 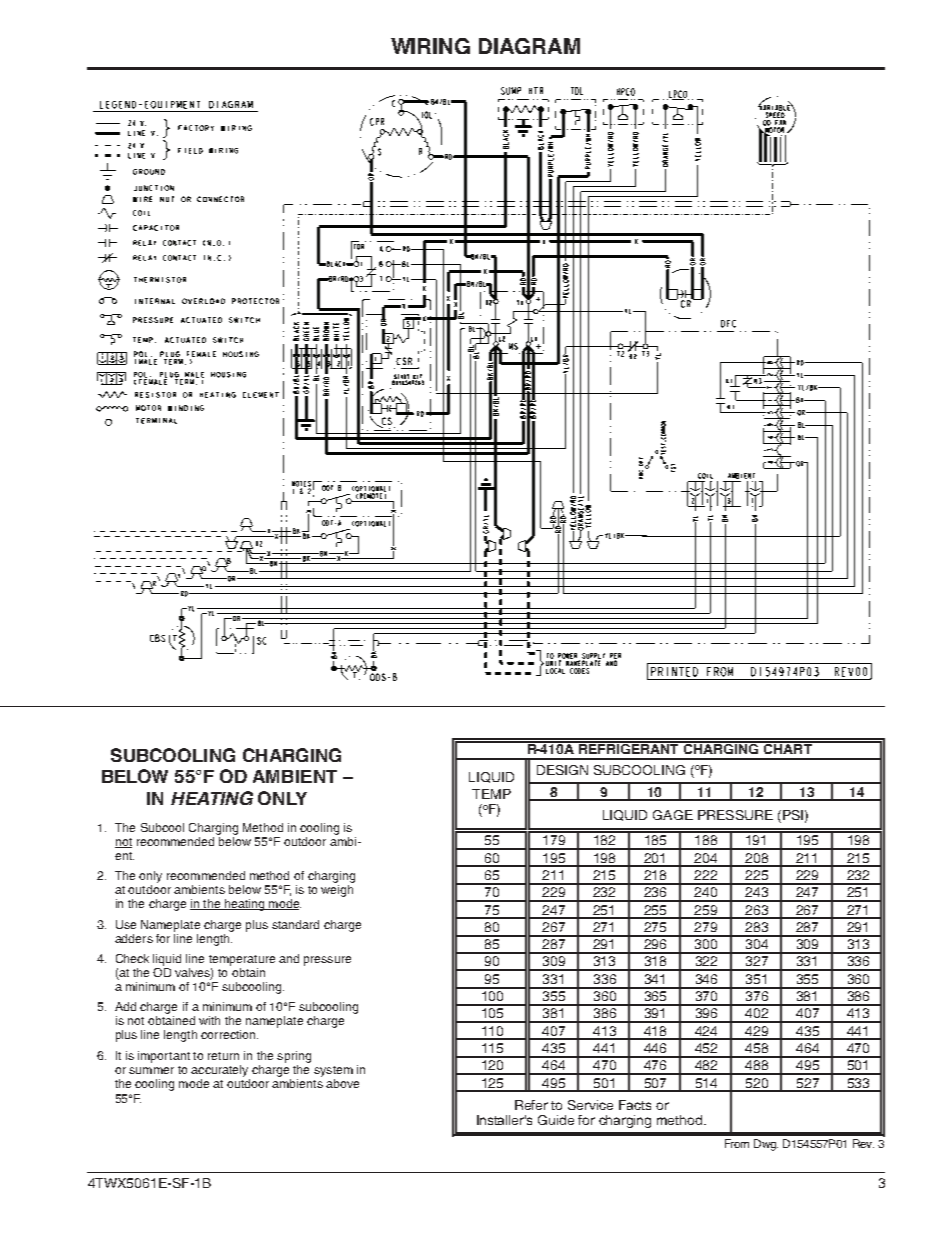 I want to click on GAGE, so click(x=673, y=815).
